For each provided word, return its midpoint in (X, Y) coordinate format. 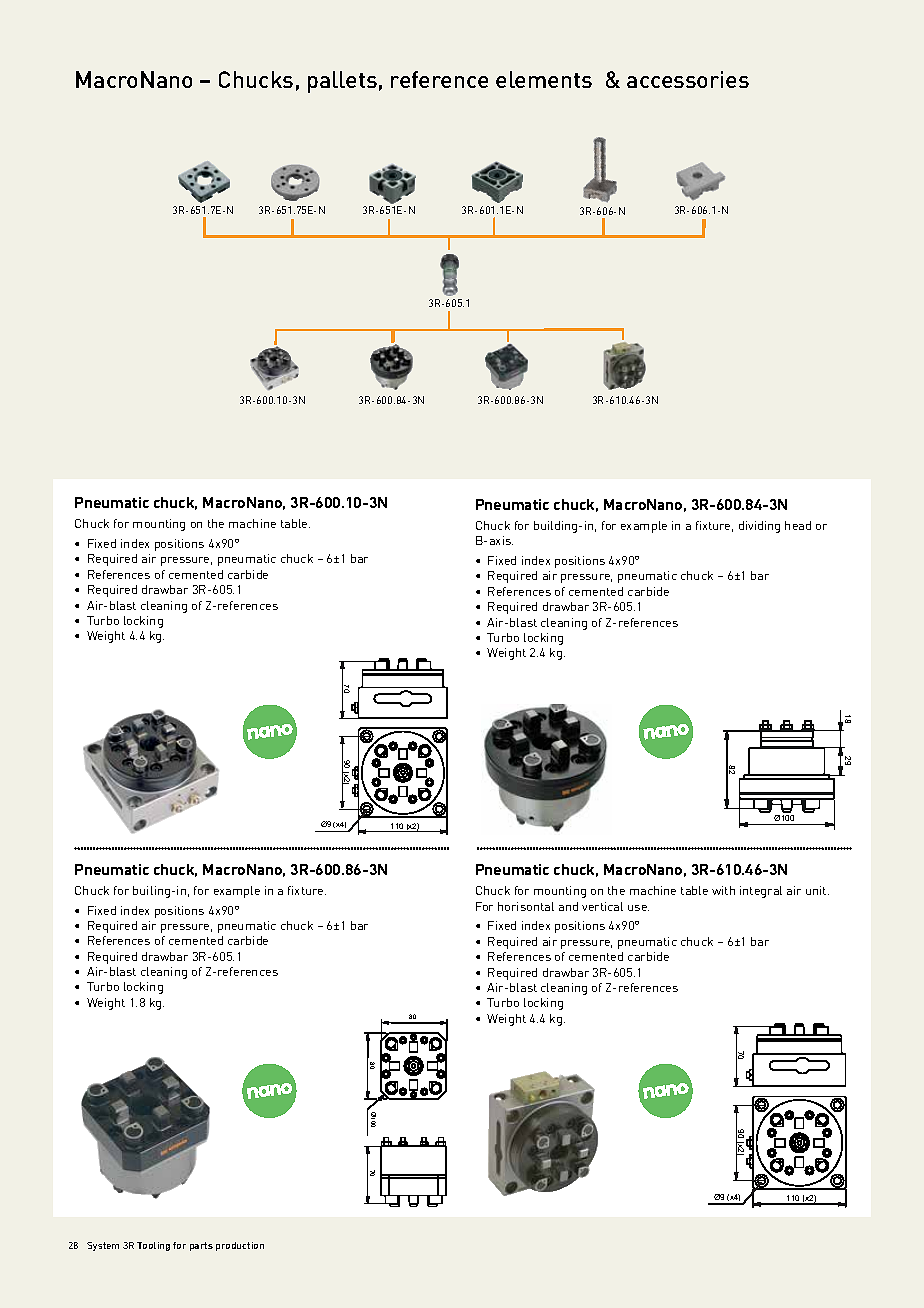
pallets (342, 82)
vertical (602, 906)
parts (201, 1246)
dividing (759, 527)
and (568, 906)
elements (544, 79)
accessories (688, 79)
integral (761, 892)
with (723, 890)
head (798, 525)
